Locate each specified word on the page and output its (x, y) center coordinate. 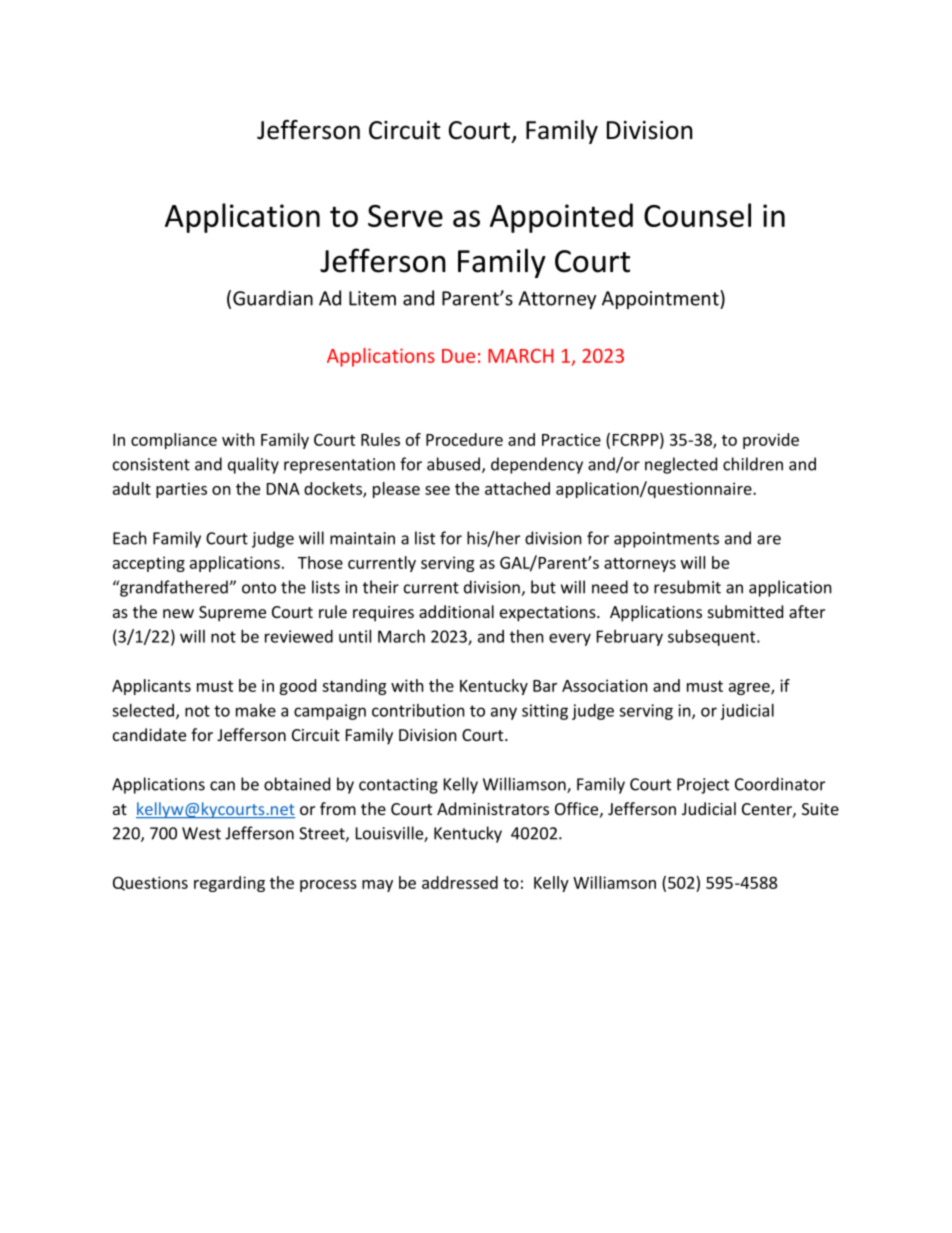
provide (771, 441)
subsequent (713, 638)
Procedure (464, 439)
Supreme (232, 614)
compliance (174, 441)
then (527, 636)
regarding (229, 884)
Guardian (273, 298)
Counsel (697, 215)
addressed (460, 882)
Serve (405, 216)
